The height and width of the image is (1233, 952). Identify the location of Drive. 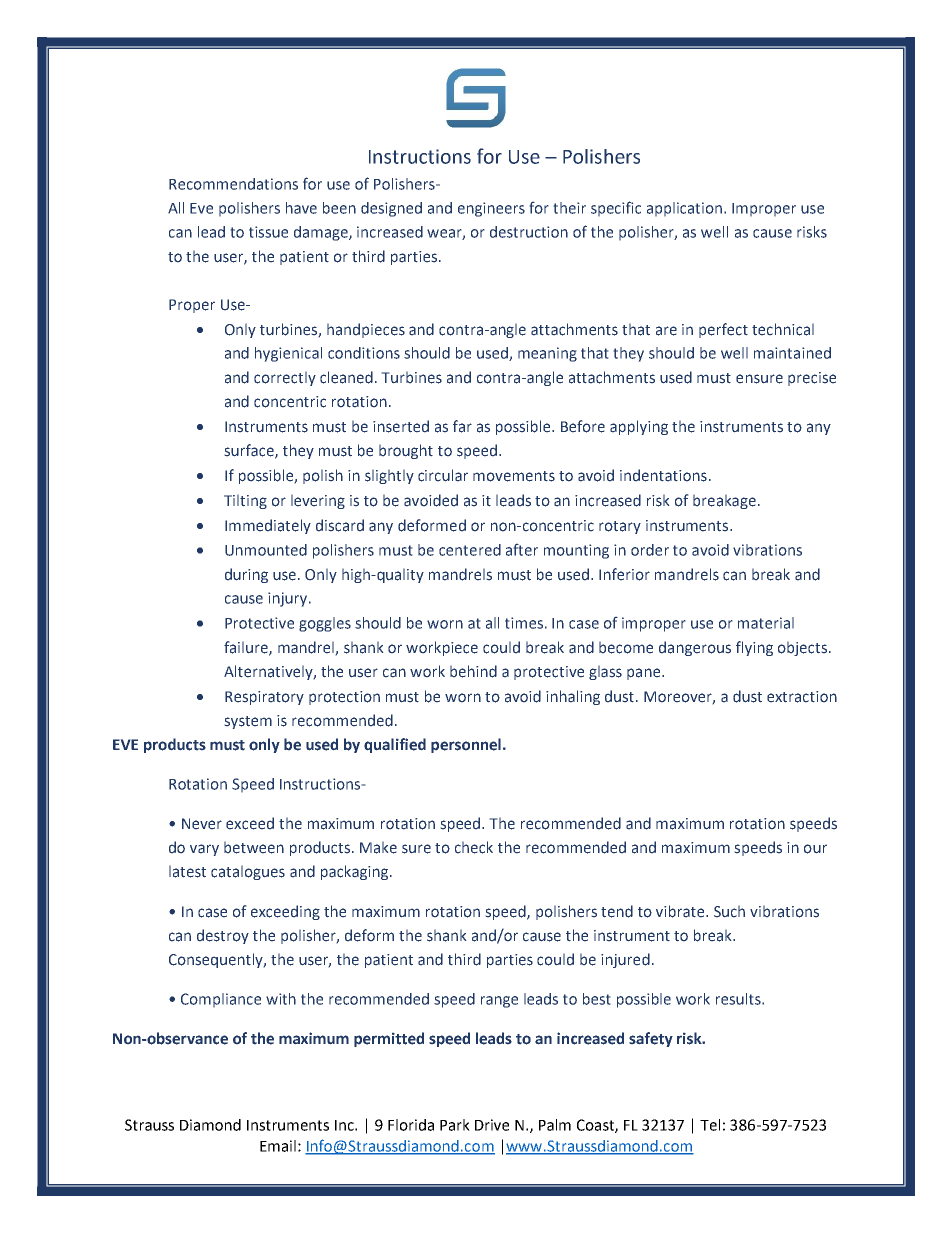
(492, 1125).
